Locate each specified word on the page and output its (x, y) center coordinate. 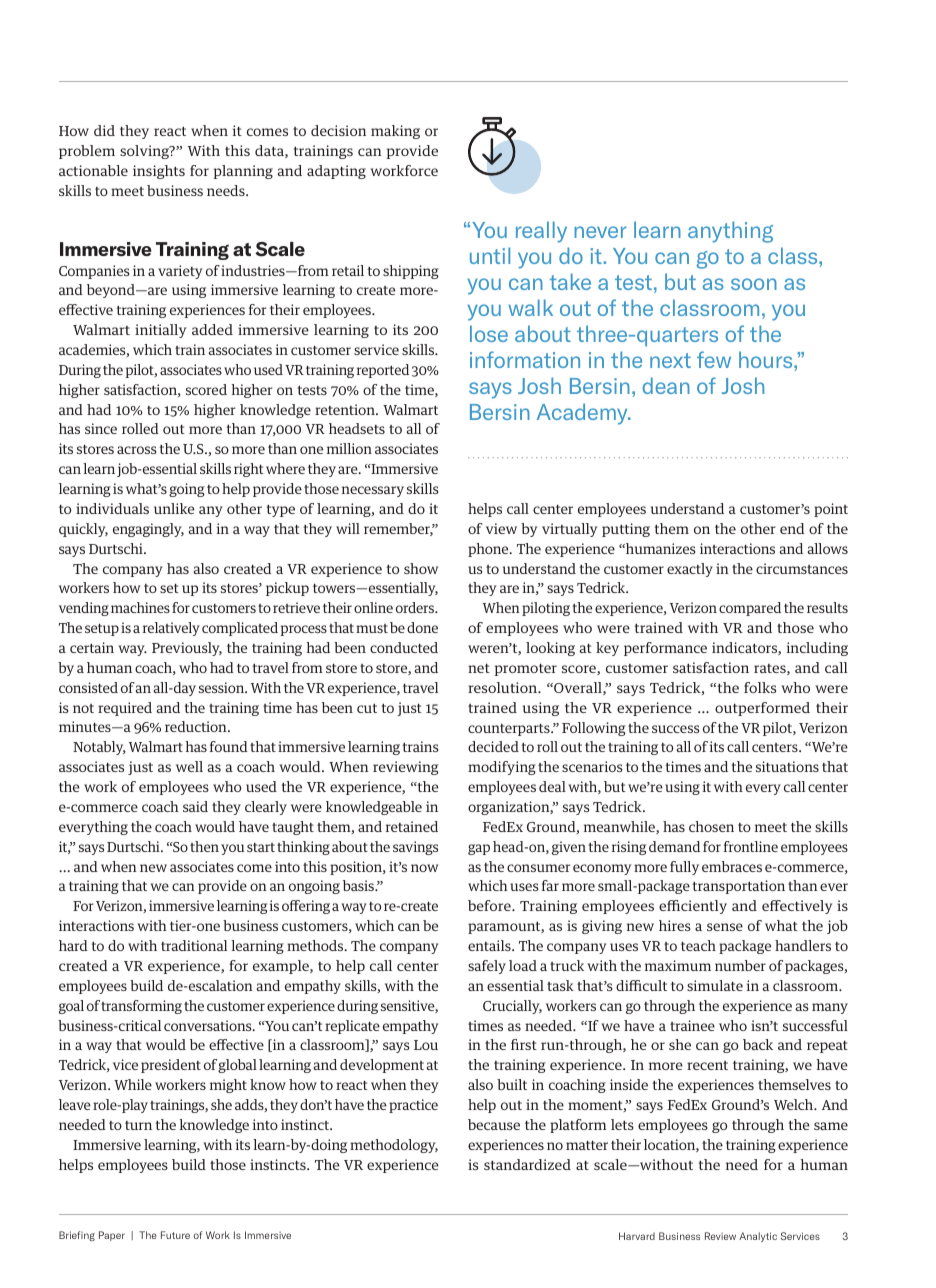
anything (730, 232)
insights (159, 172)
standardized (527, 1164)
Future (175, 1235)
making (395, 132)
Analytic (758, 1237)
